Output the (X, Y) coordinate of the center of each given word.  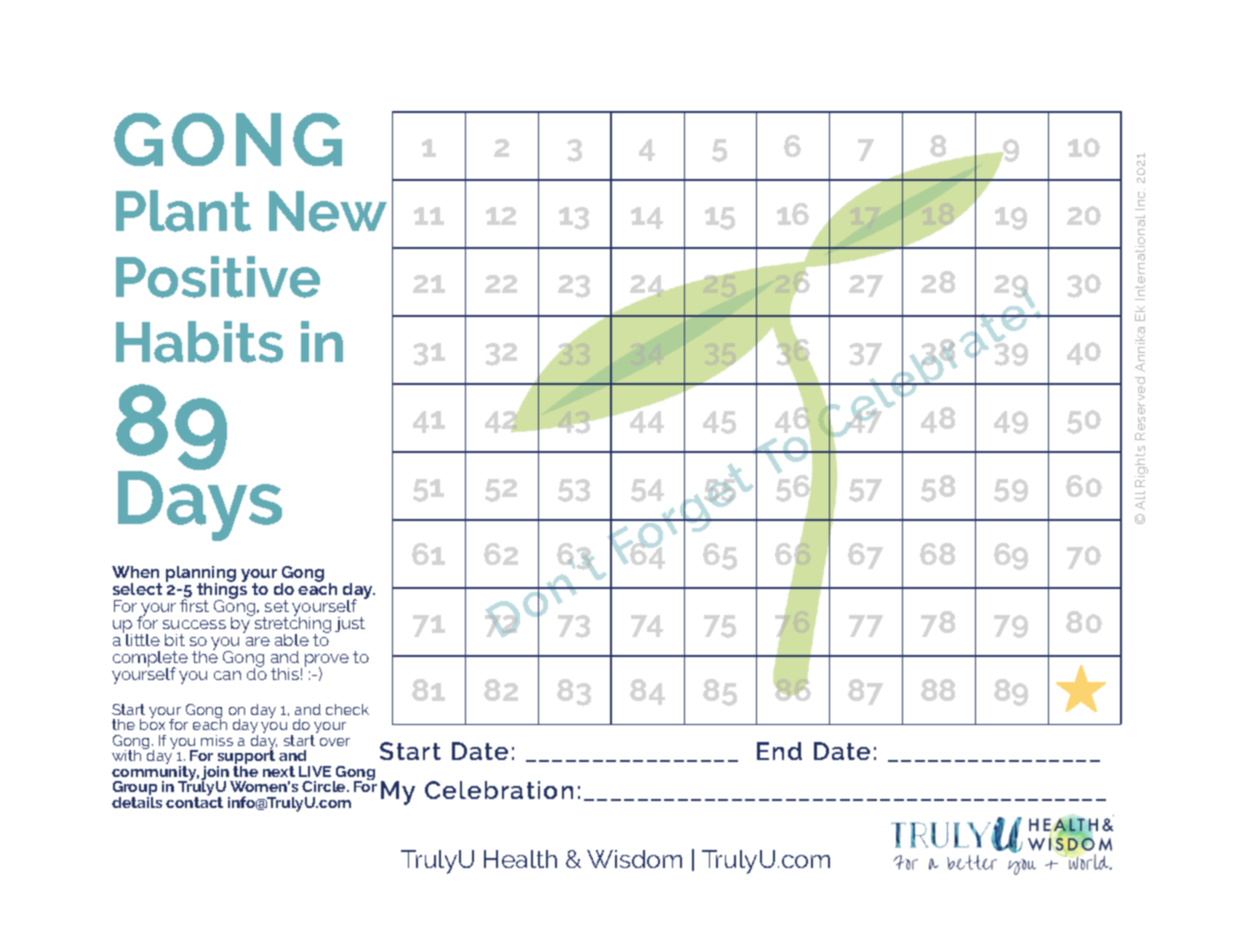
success (194, 624)
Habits (199, 342)
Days (200, 504)
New (328, 211)
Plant (183, 211)
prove (327, 662)
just (350, 624)
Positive (218, 277)
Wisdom (634, 859)
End (779, 751)
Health (520, 859)
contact (194, 801)
